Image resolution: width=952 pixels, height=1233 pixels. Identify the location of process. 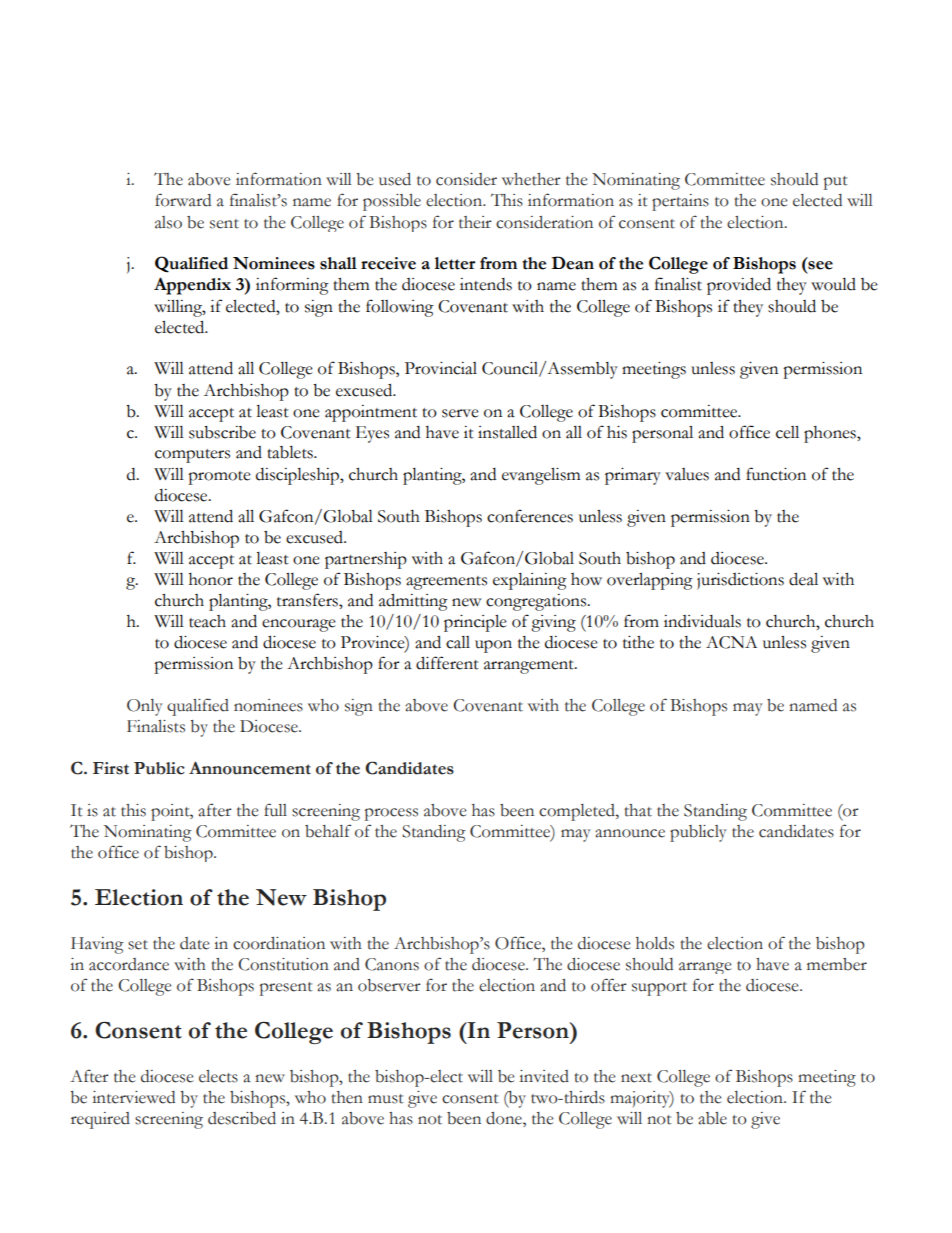
(391, 814).
